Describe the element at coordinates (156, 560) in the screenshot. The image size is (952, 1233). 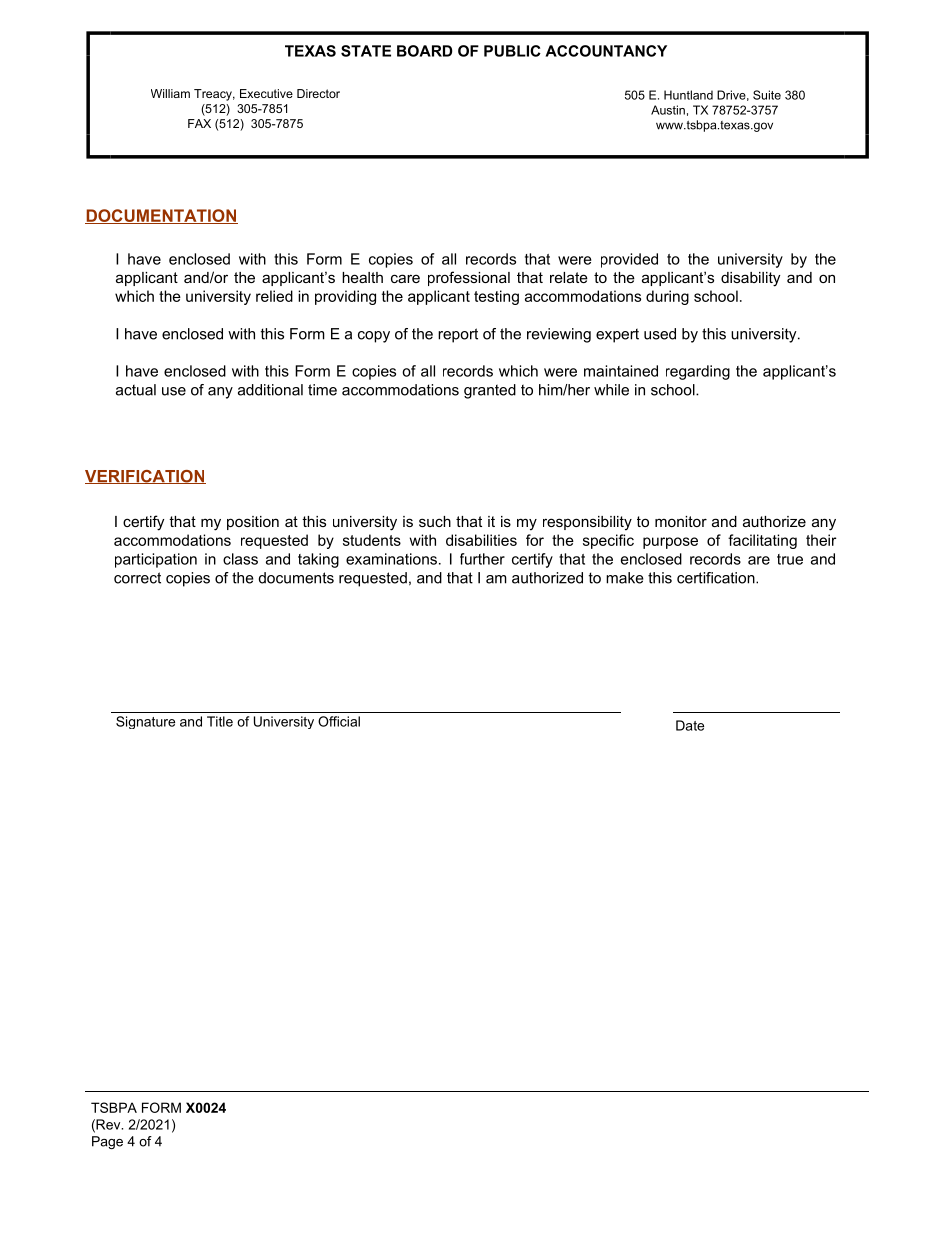
I see `participation` at that location.
